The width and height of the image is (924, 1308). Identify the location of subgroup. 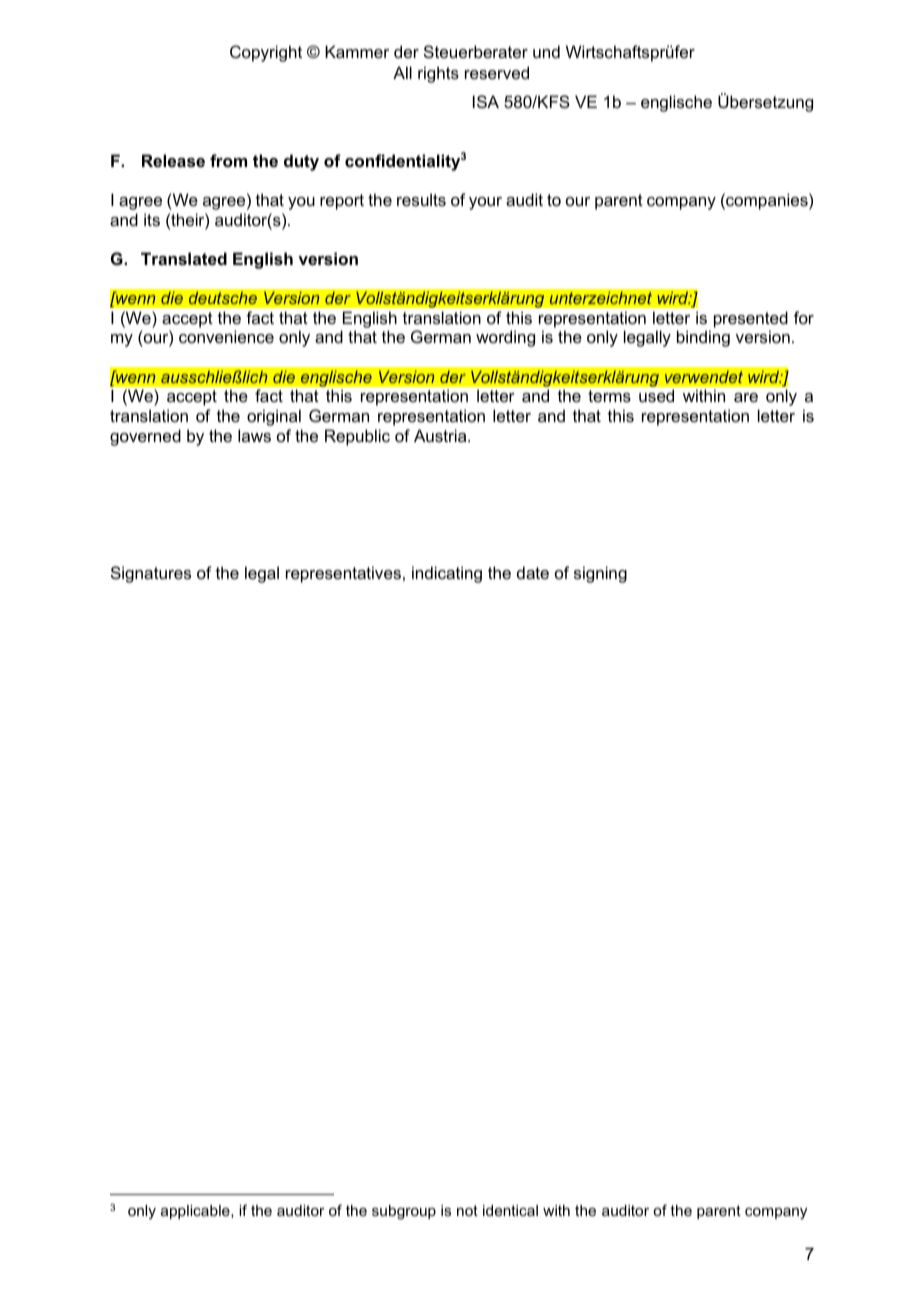
(404, 1212).
